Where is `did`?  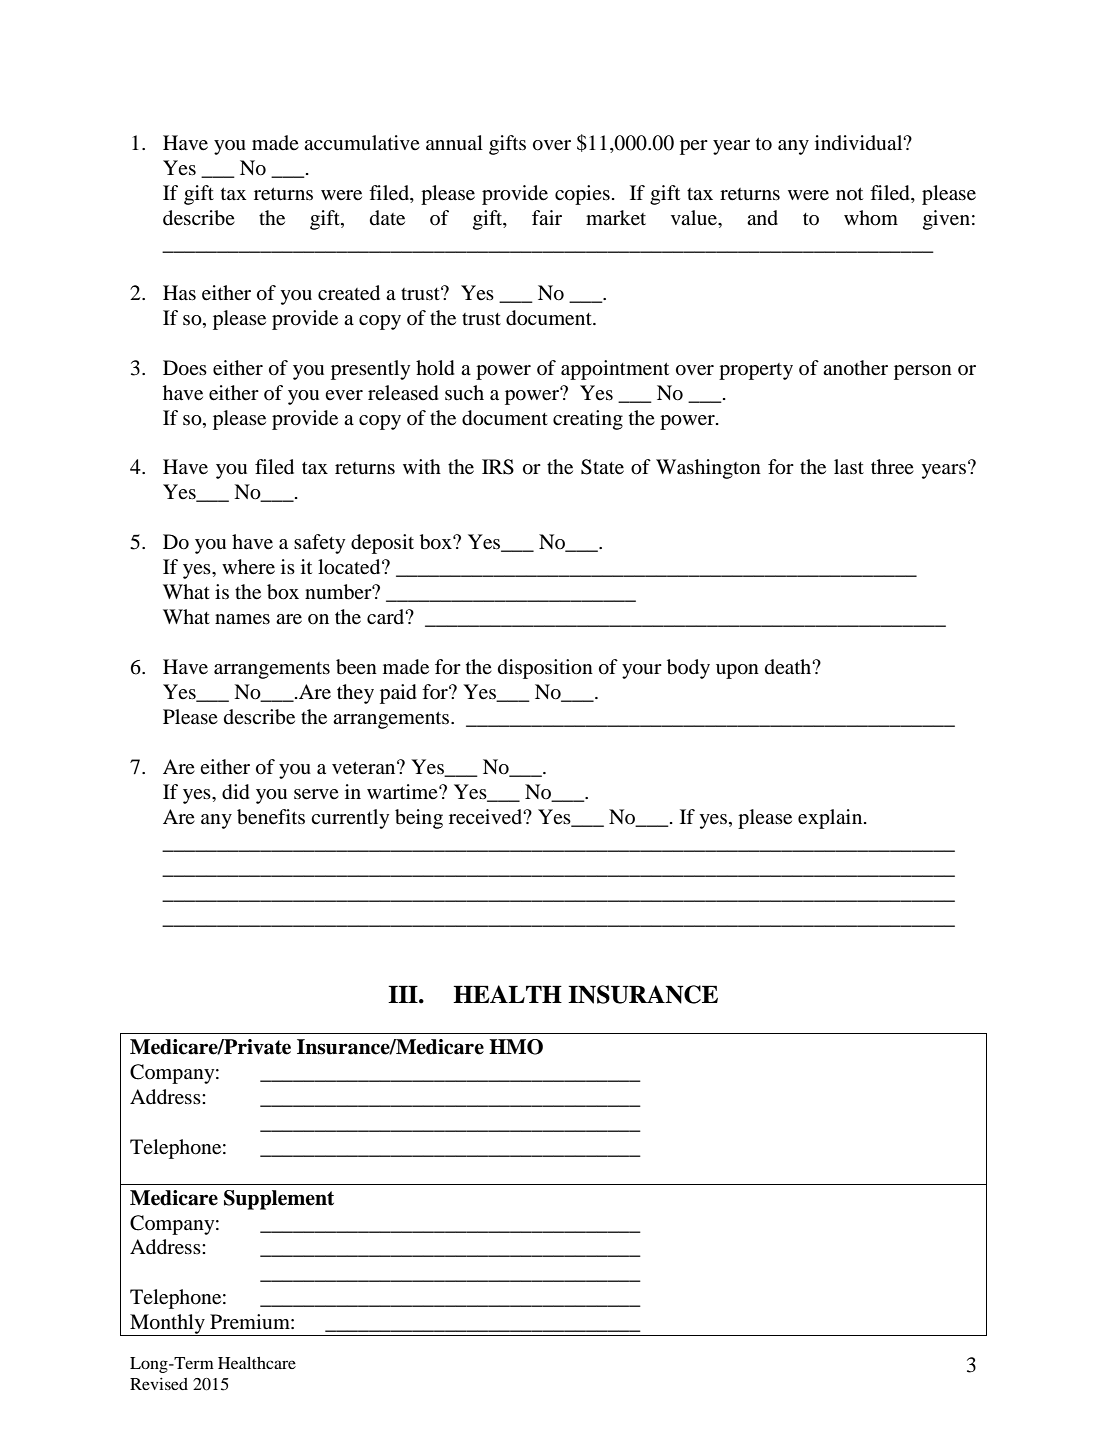
did is located at coordinates (236, 792).
